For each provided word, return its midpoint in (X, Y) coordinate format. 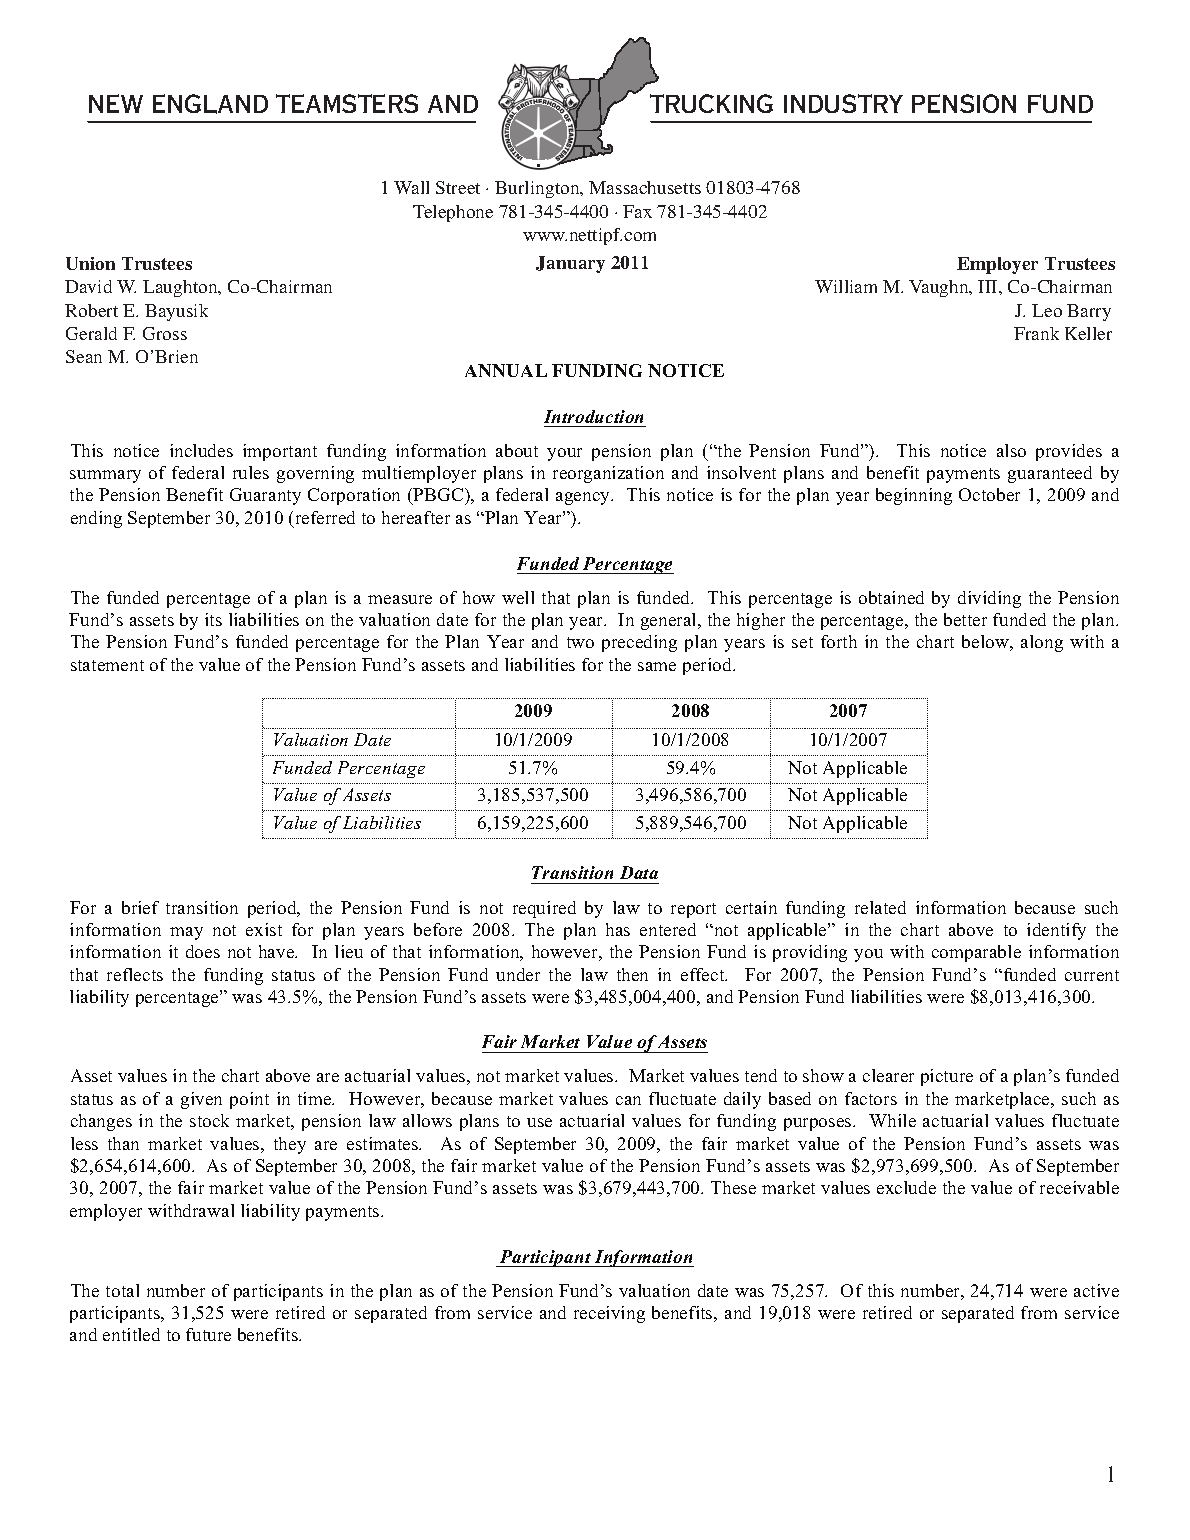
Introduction (593, 416)
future (208, 1334)
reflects (135, 974)
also (1011, 450)
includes (201, 450)
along (1042, 643)
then (632, 974)
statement (107, 665)
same (657, 666)
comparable (976, 953)
